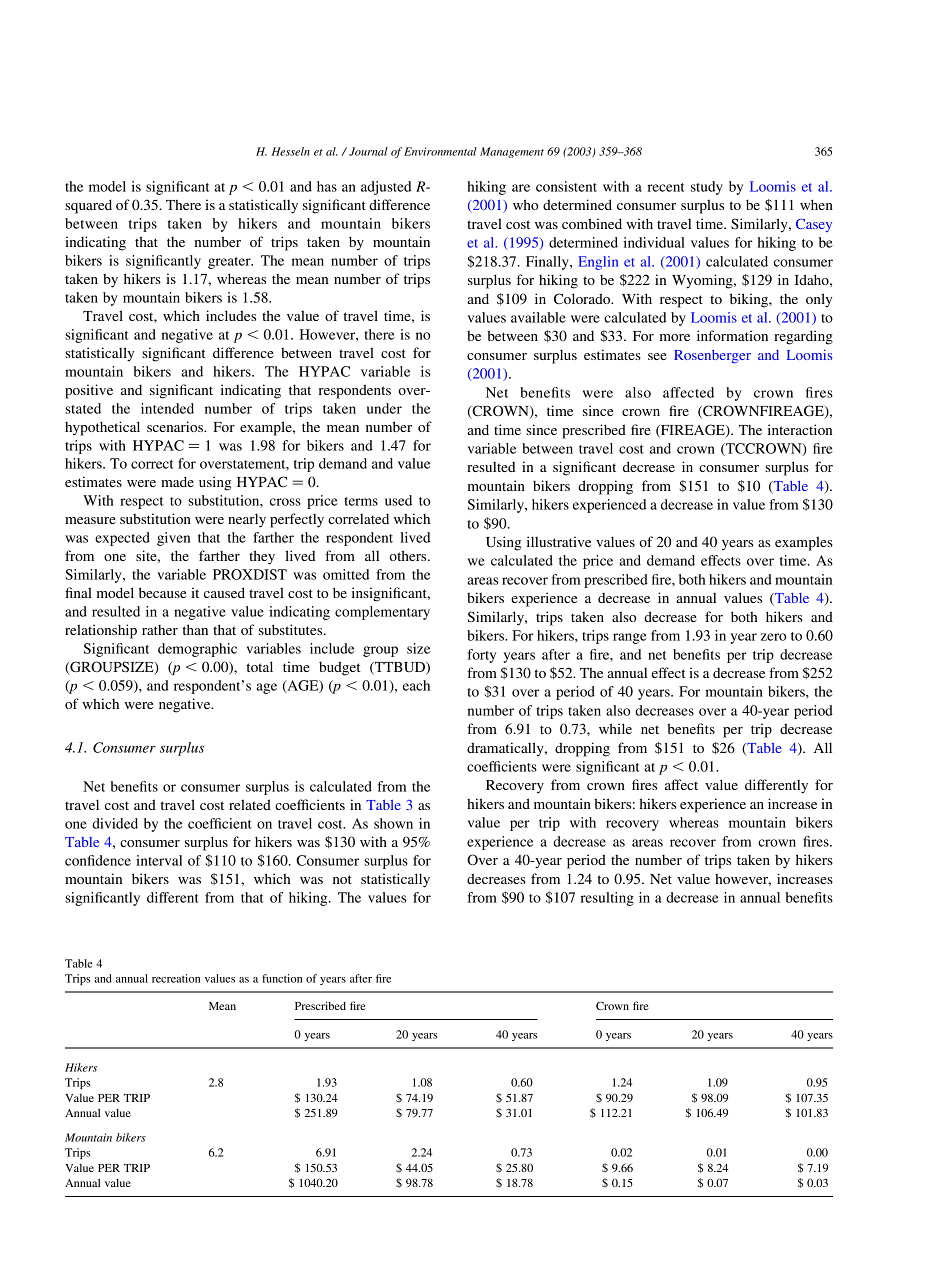  What do you see at coordinates (707, 188) in the page?
I see `study` at bounding box center [707, 188].
